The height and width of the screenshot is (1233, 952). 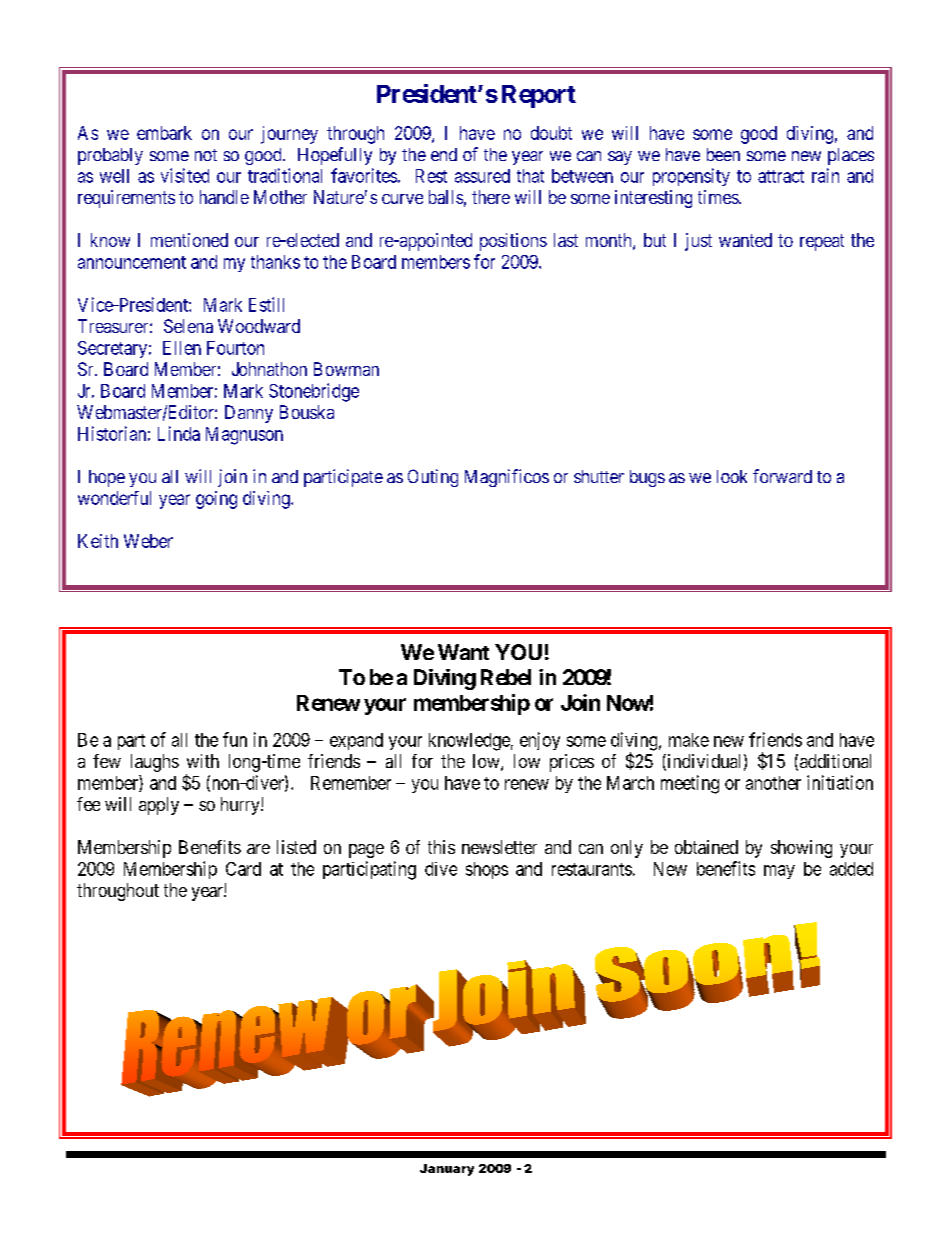 I want to click on this, so click(x=441, y=847).
